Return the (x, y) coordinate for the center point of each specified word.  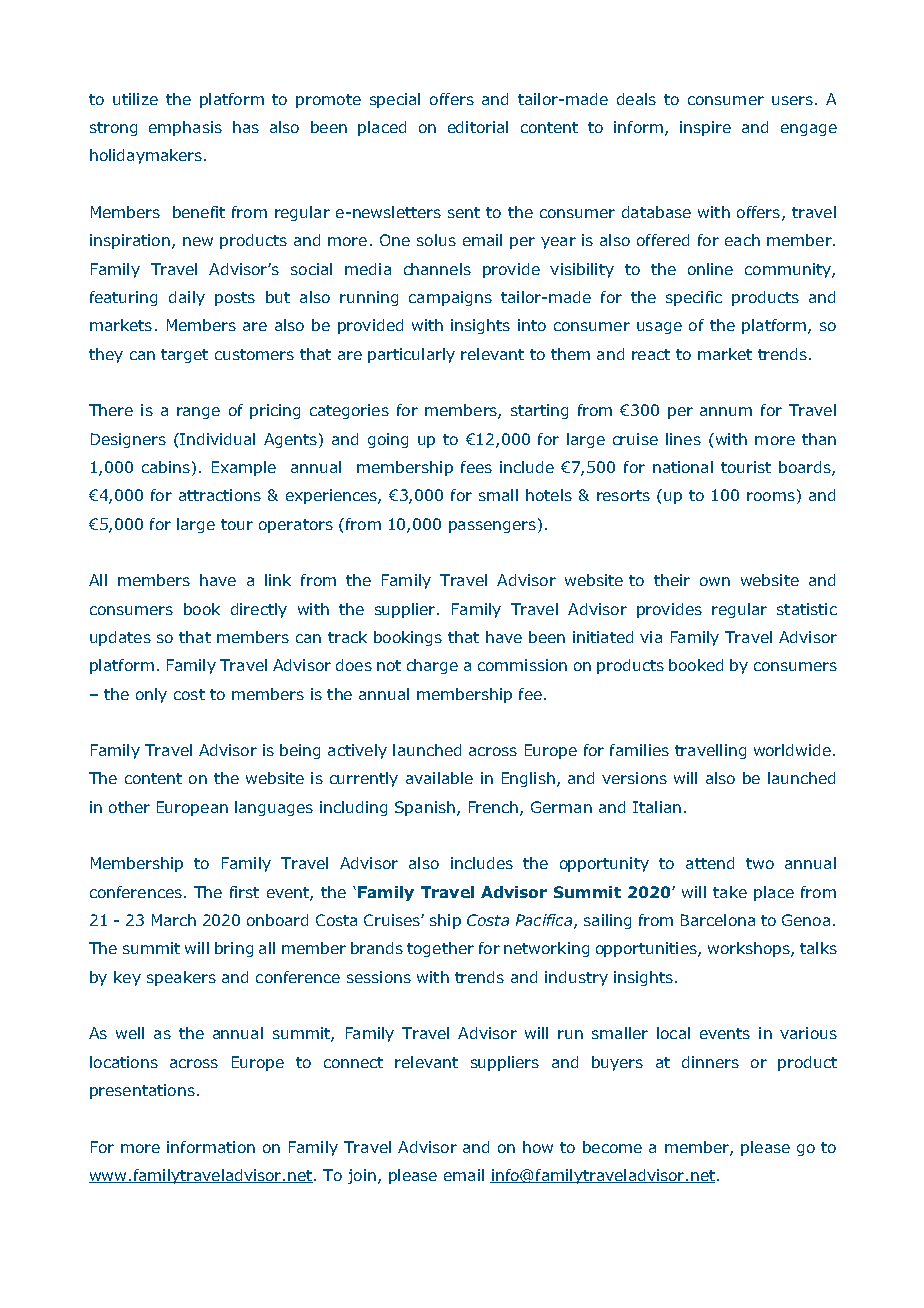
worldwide (792, 750)
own (715, 581)
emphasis (185, 128)
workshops (750, 949)
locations (124, 1062)
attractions (220, 495)
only (151, 695)
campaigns (450, 298)
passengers (492, 527)
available (439, 778)
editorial (478, 127)
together (440, 949)
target (184, 356)
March (174, 920)
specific (694, 298)
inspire (705, 128)
